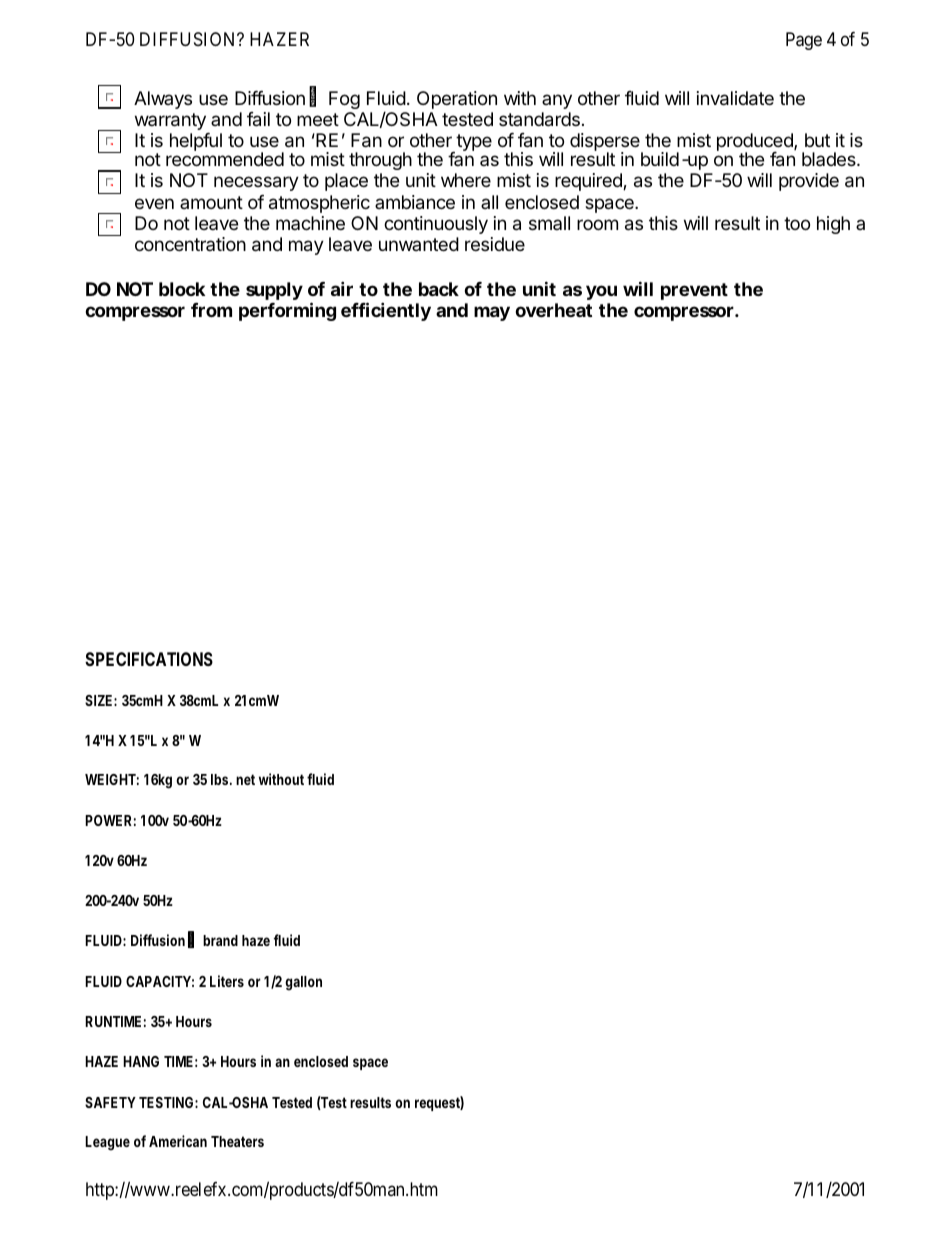 This image has width=952, height=1233. What do you see at coordinates (149, 659) in the image?
I see `SPECIFICATIONS` at bounding box center [149, 659].
